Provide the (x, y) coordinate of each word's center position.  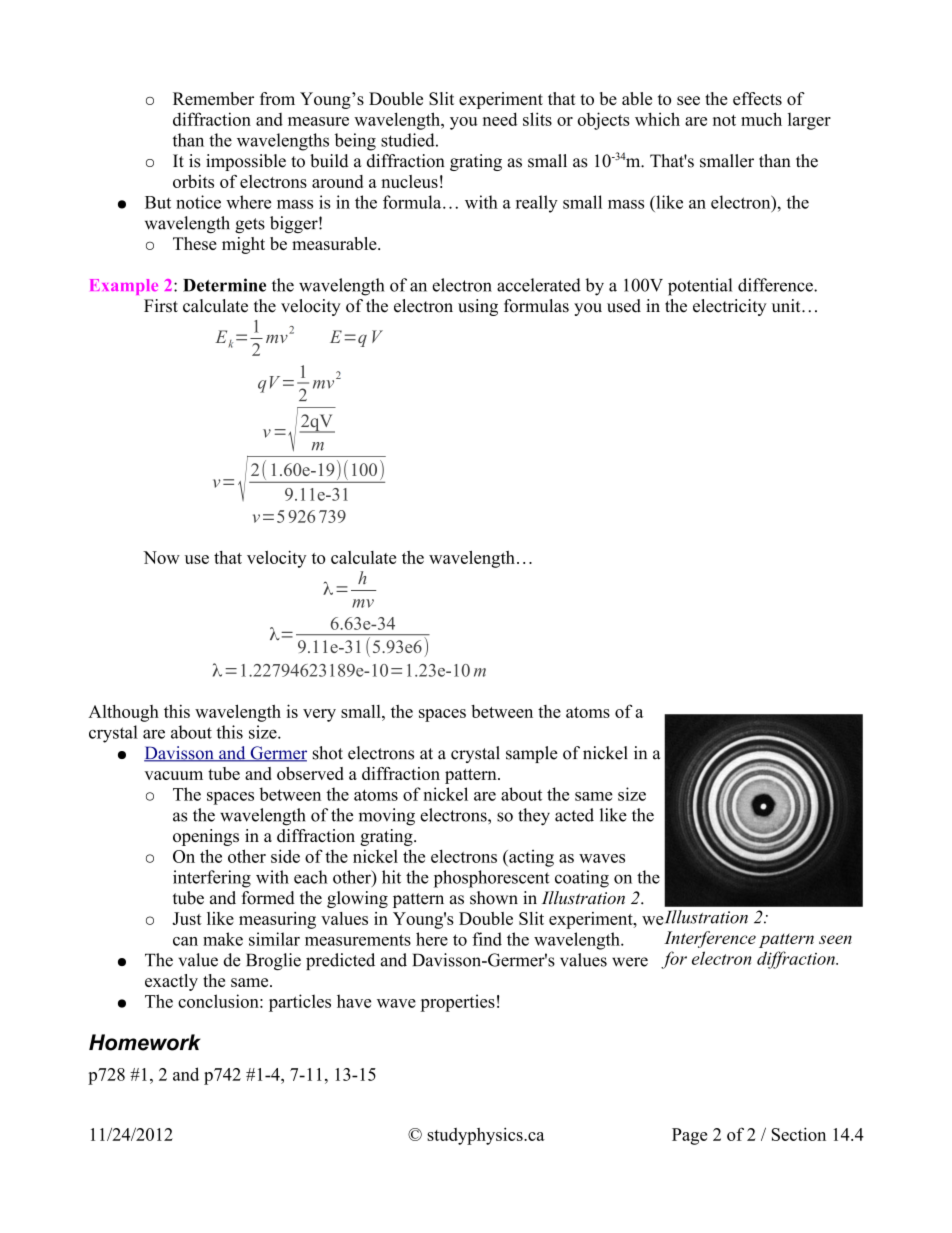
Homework (144, 1042)
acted (574, 815)
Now (161, 557)
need (500, 119)
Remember (213, 98)
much (761, 119)
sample (532, 754)
